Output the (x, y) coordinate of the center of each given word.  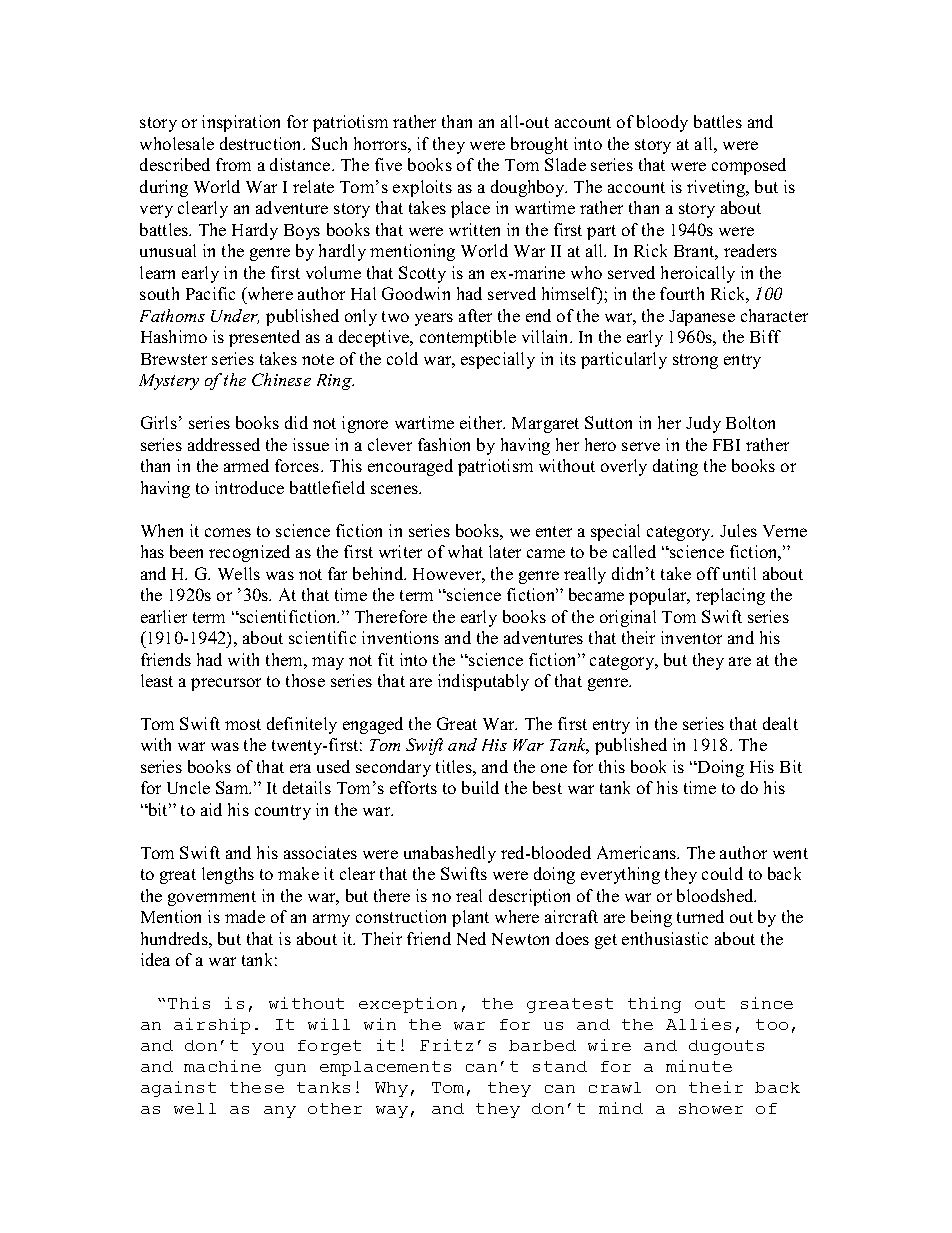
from (233, 164)
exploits (422, 188)
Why (391, 1089)
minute (699, 1066)
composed (749, 166)
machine (222, 1066)
